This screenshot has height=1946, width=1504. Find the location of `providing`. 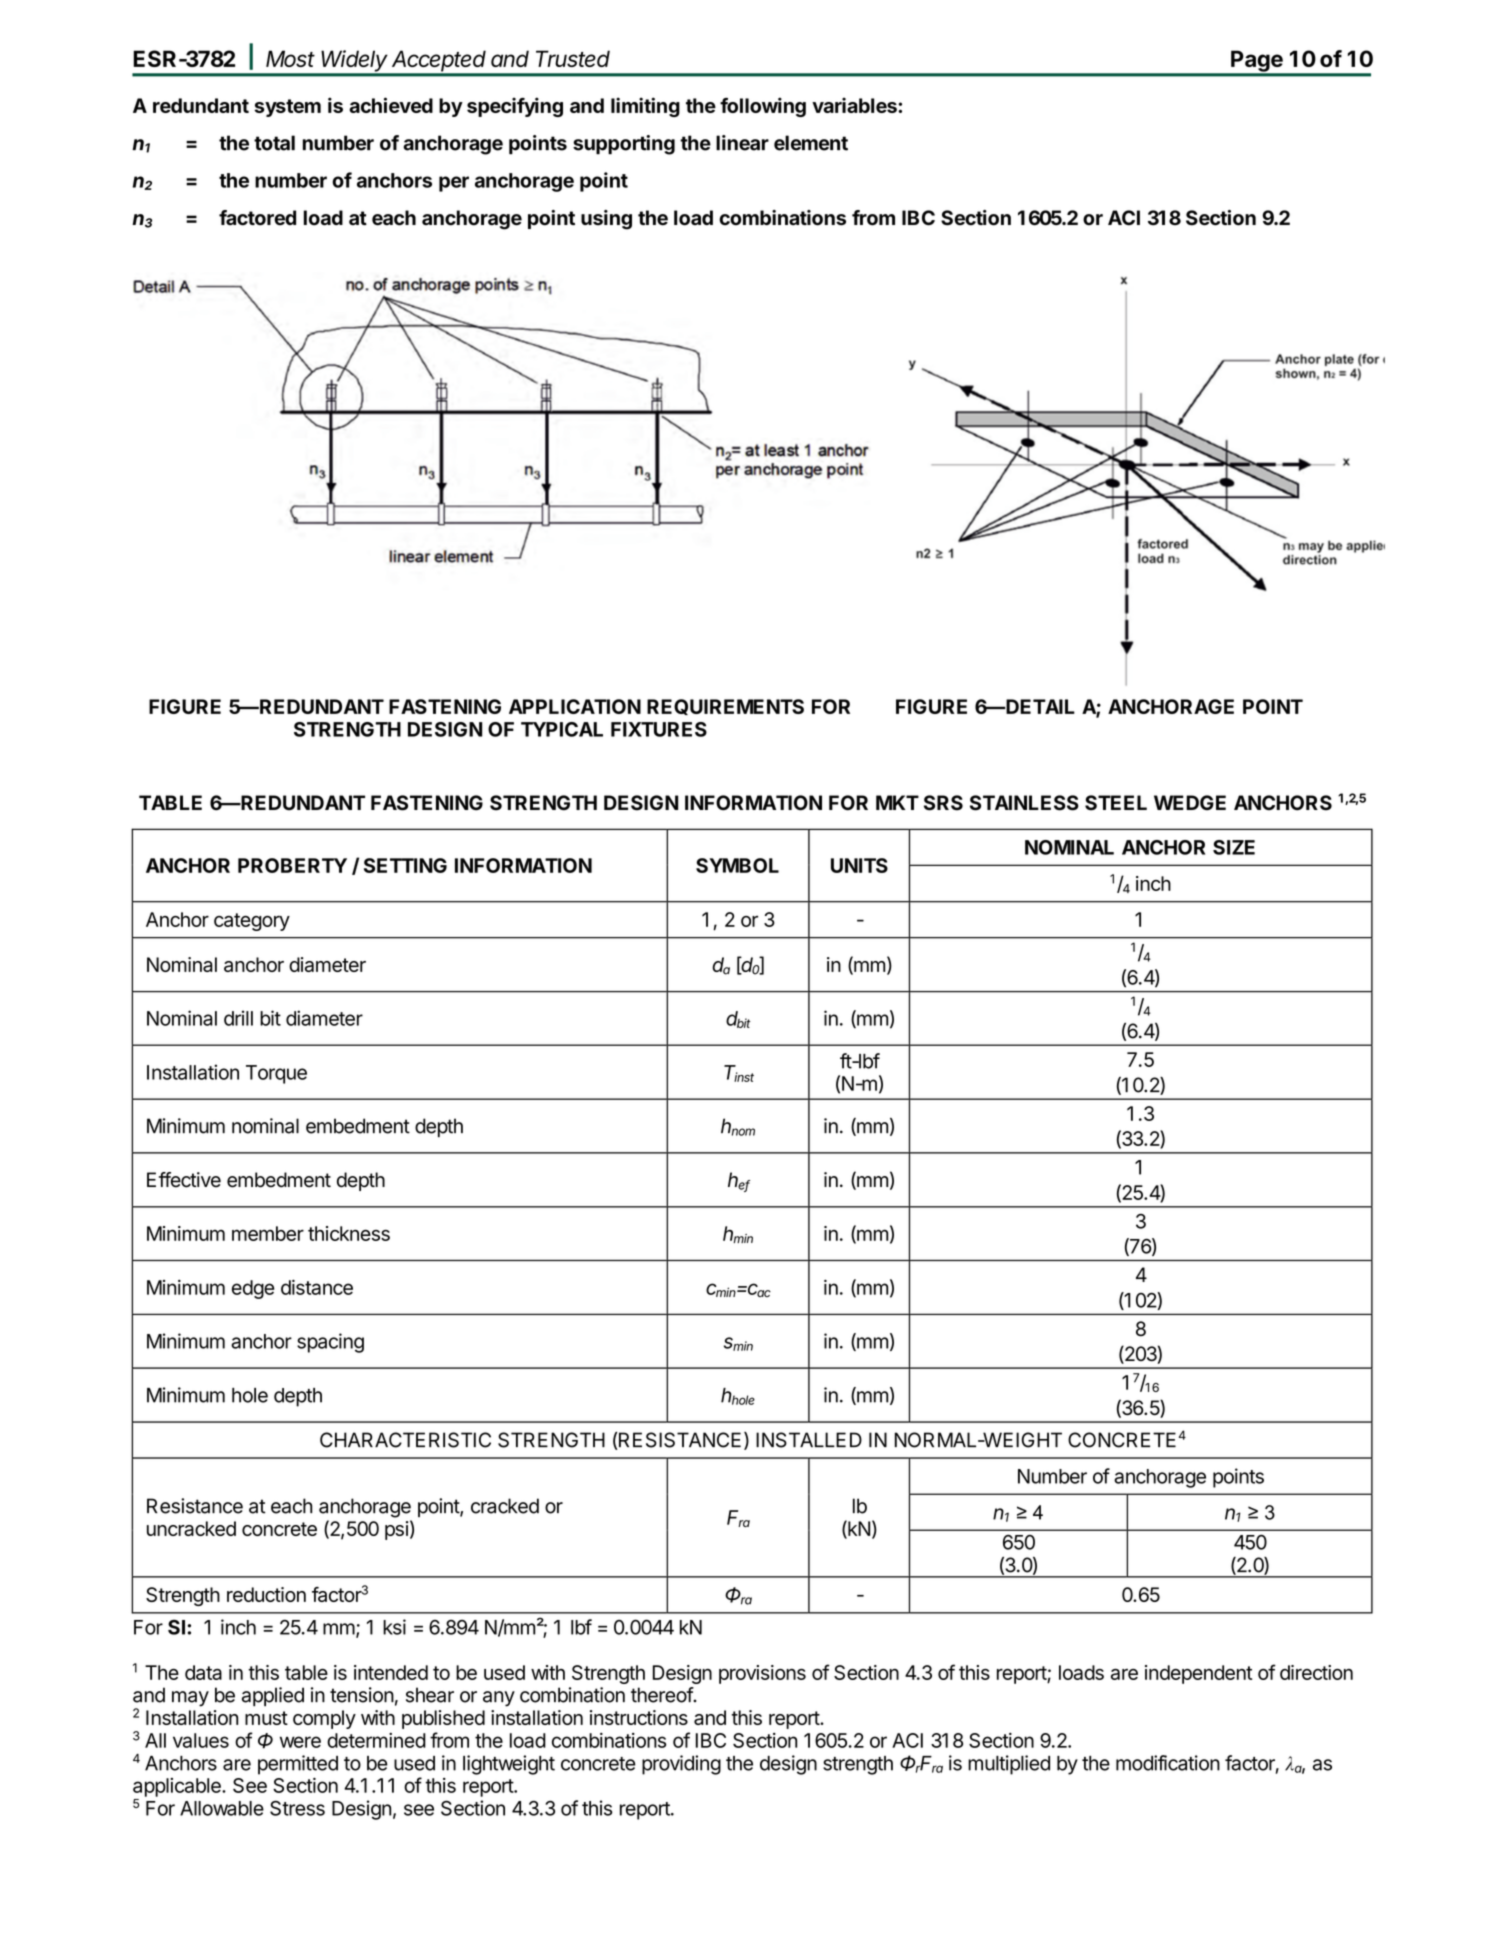

providing is located at coordinates (681, 1765).
